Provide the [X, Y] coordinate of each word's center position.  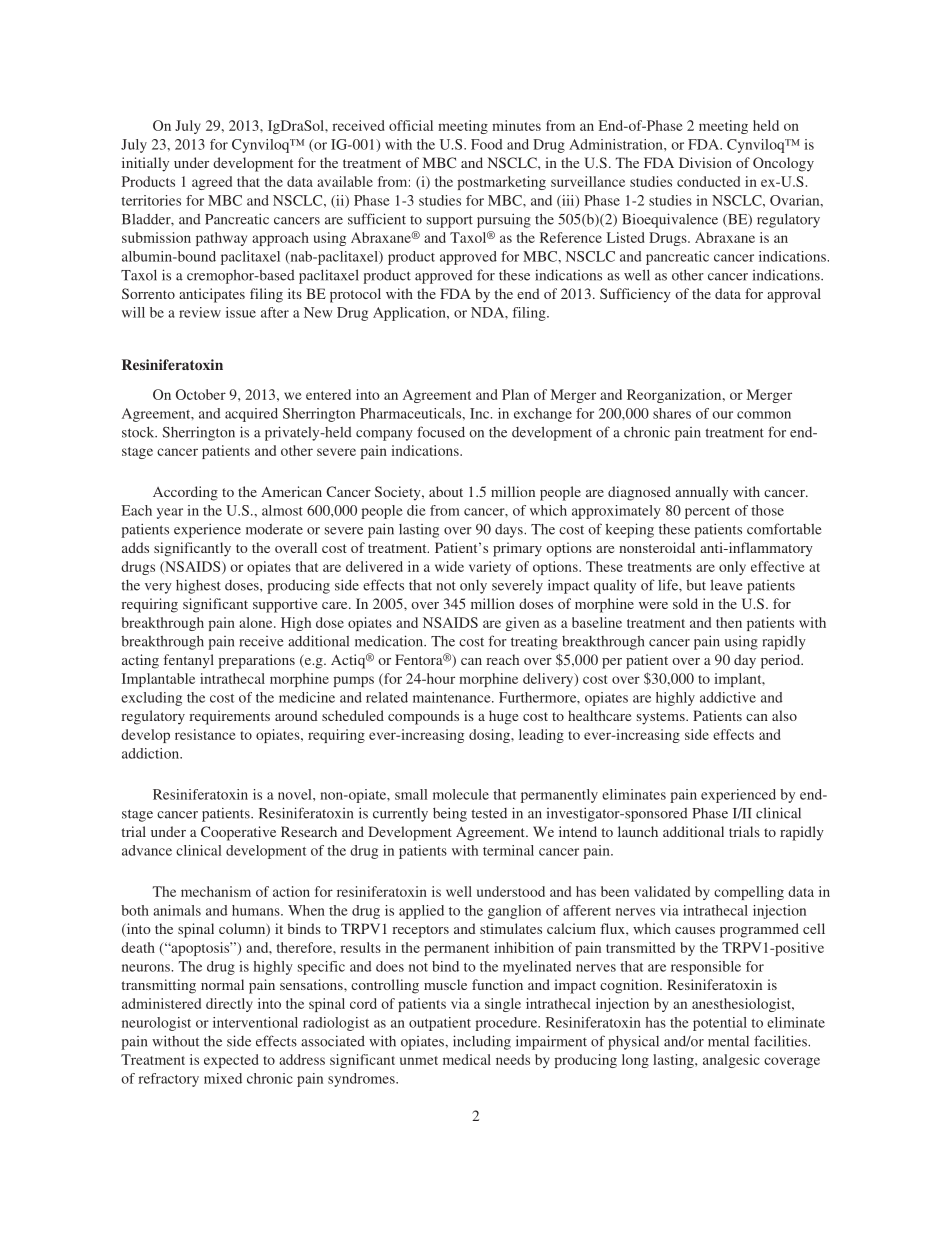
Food [487, 144]
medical [467, 1059]
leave [727, 585]
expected [231, 1061]
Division [705, 162]
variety [490, 568]
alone [257, 622]
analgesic [731, 1061]
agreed [212, 183]
